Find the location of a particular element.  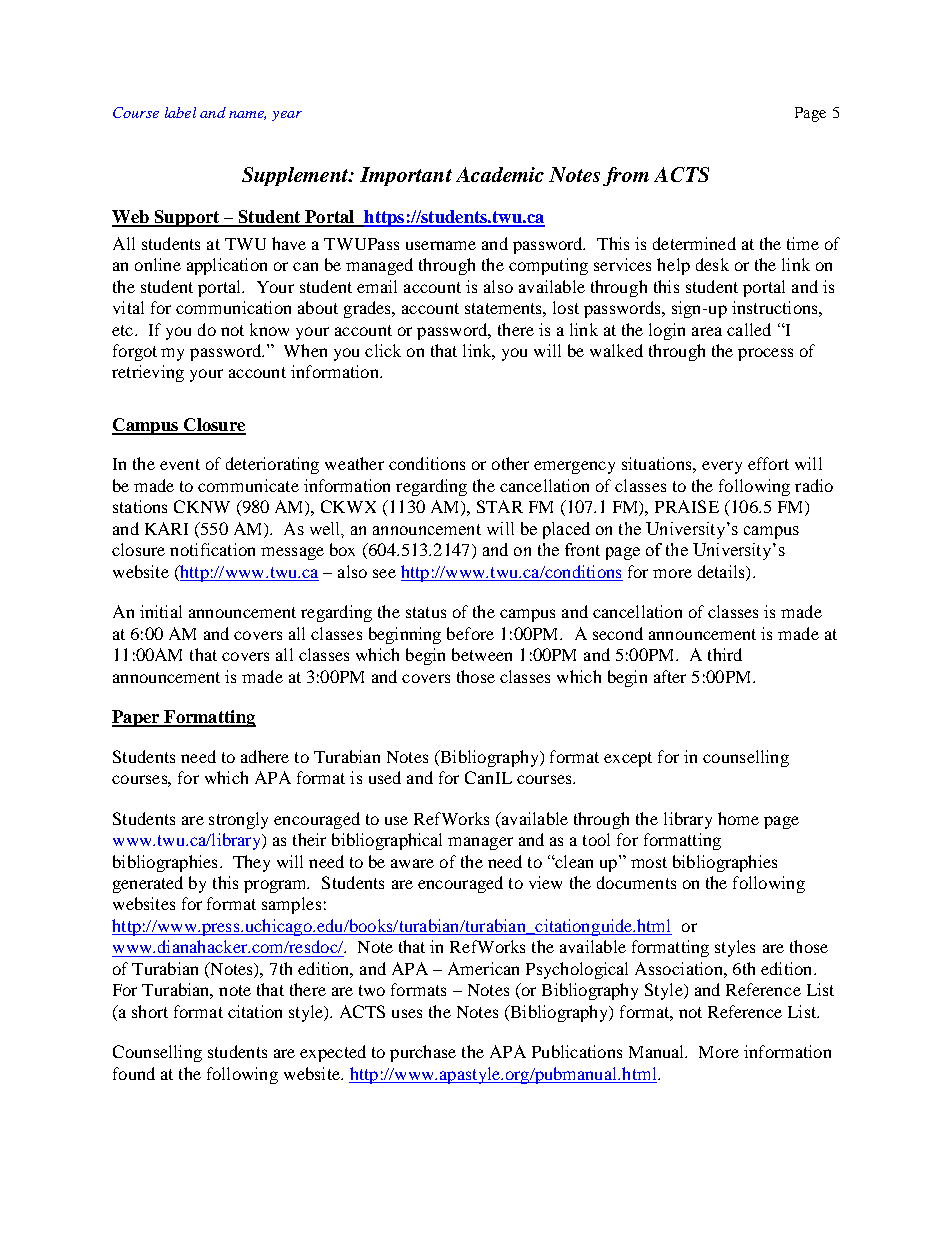

purchase is located at coordinates (423, 1053).
